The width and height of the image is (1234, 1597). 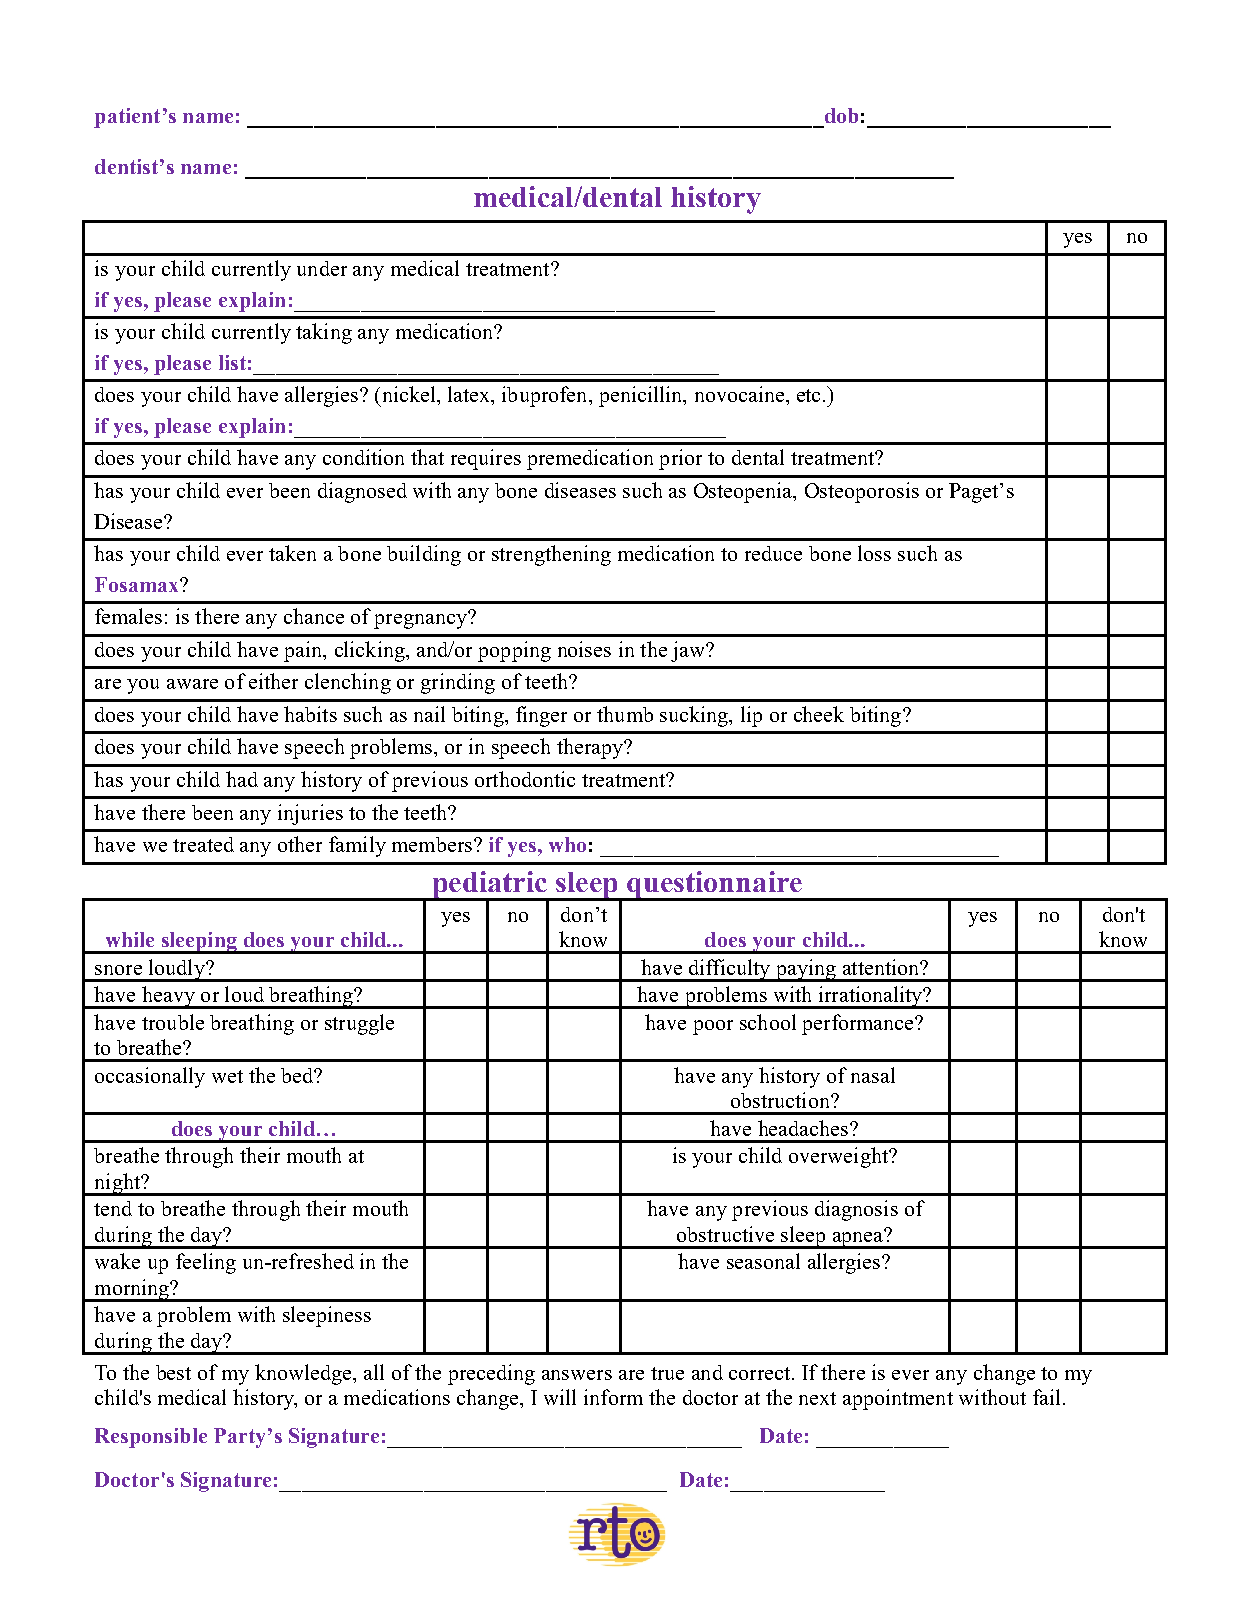 What do you see at coordinates (203, 844) in the image?
I see `treated` at bounding box center [203, 844].
